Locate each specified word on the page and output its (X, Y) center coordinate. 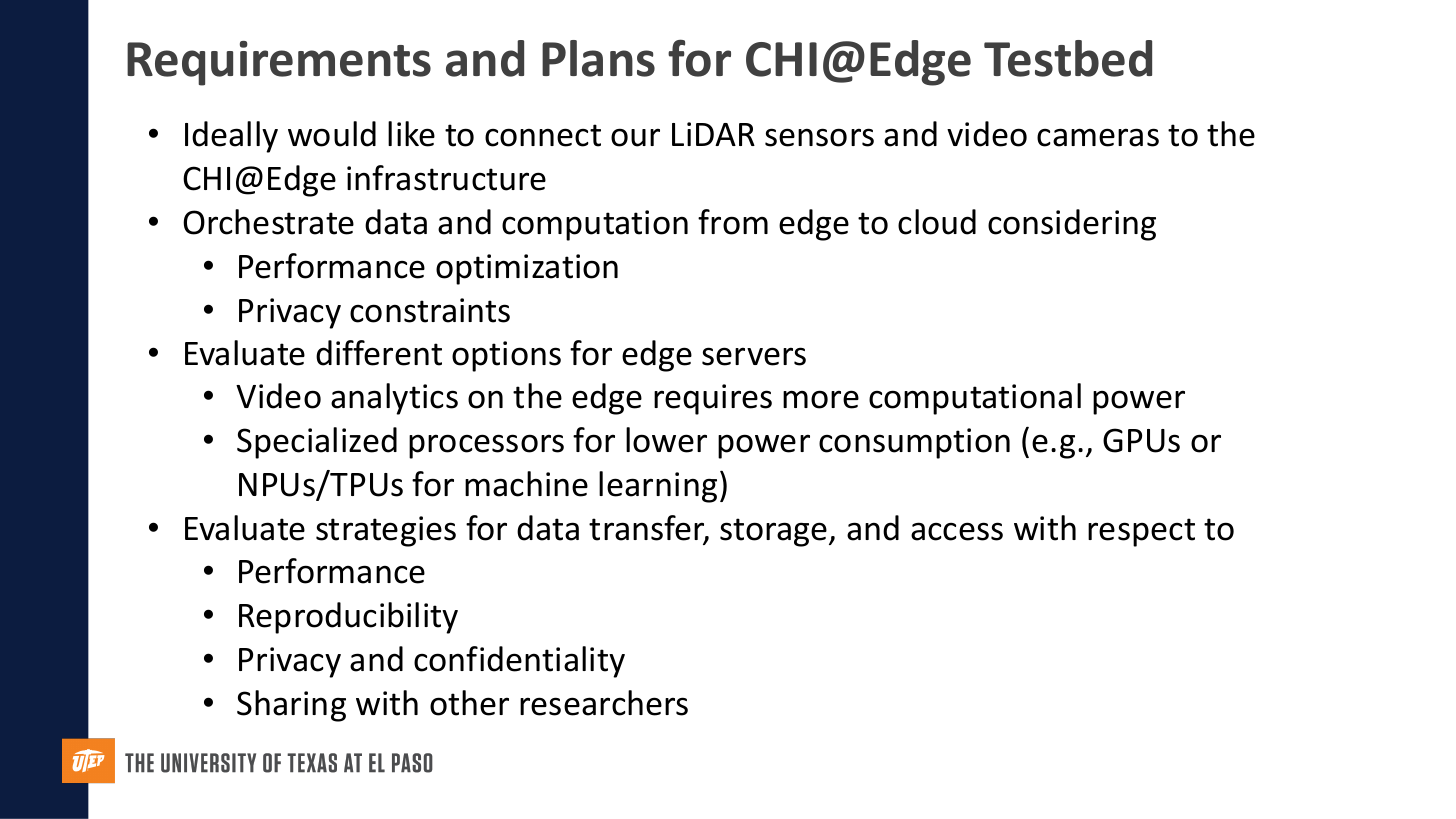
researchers (604, 703)
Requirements (279, 63)
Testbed (1068, 58)
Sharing (291, 706)
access (957, 531)
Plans (598, 58)
